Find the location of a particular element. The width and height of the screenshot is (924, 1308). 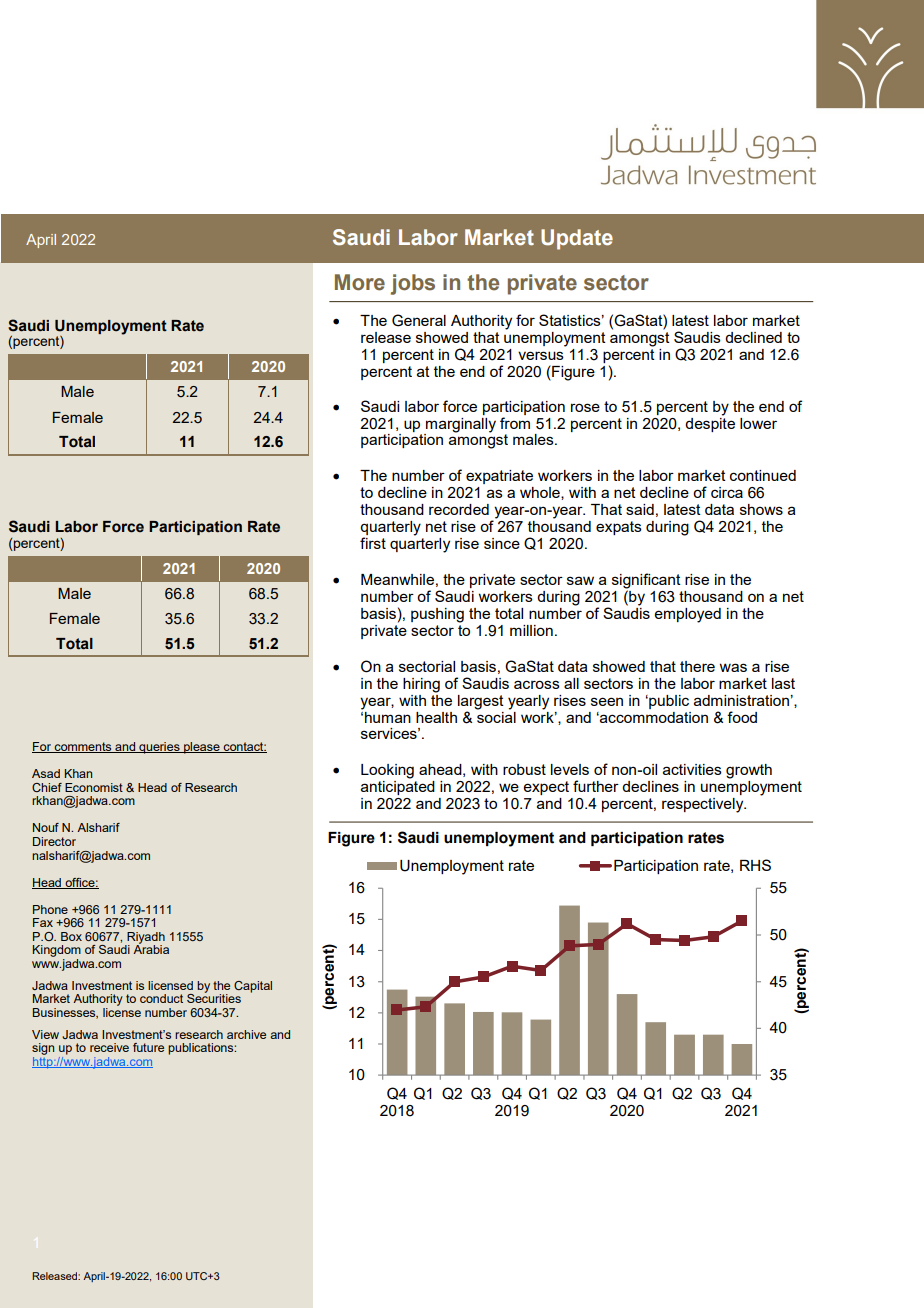

Looking is located at coordinates (387, 771).
